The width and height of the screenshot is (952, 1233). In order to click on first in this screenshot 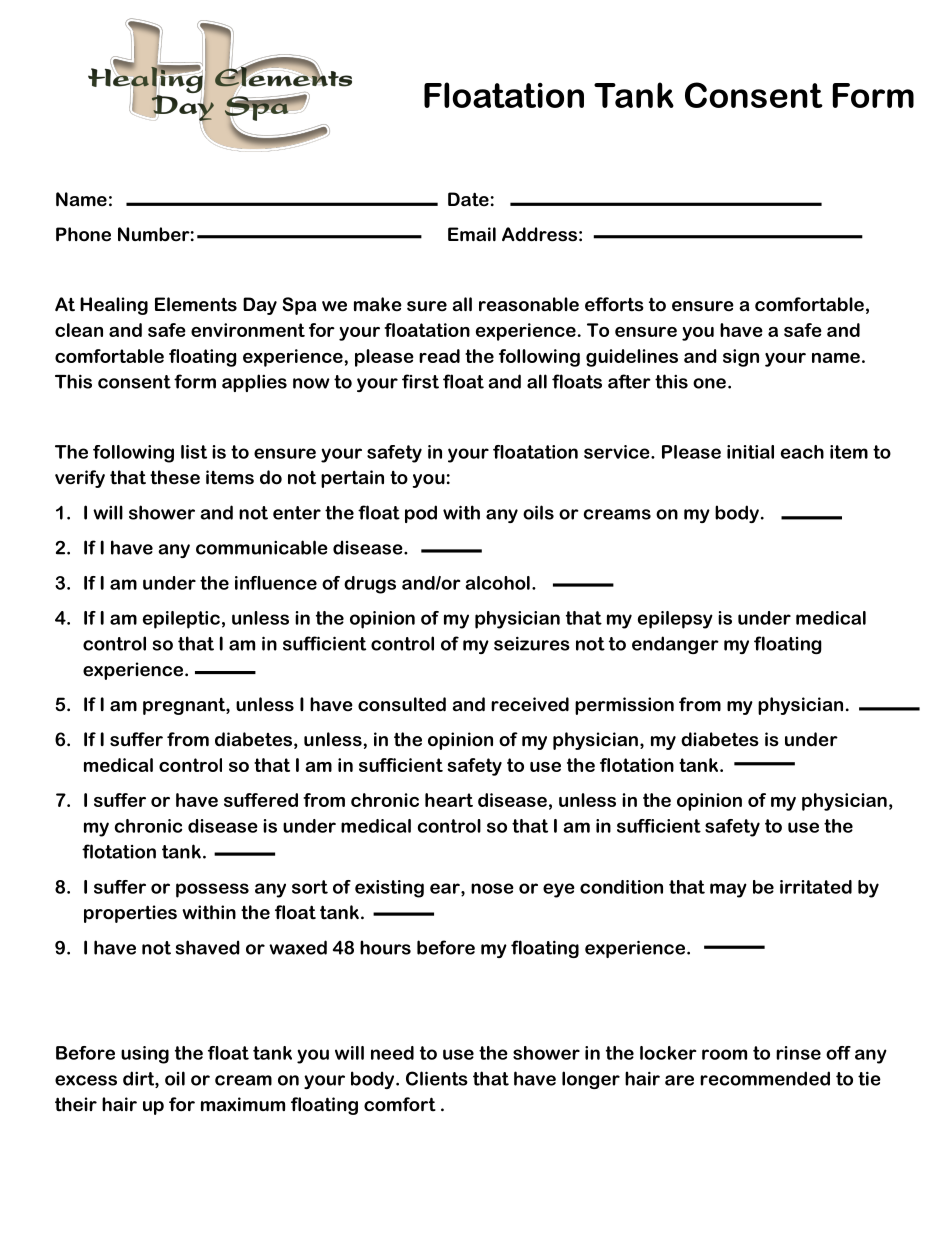, I will do `click(420, 381)`.
